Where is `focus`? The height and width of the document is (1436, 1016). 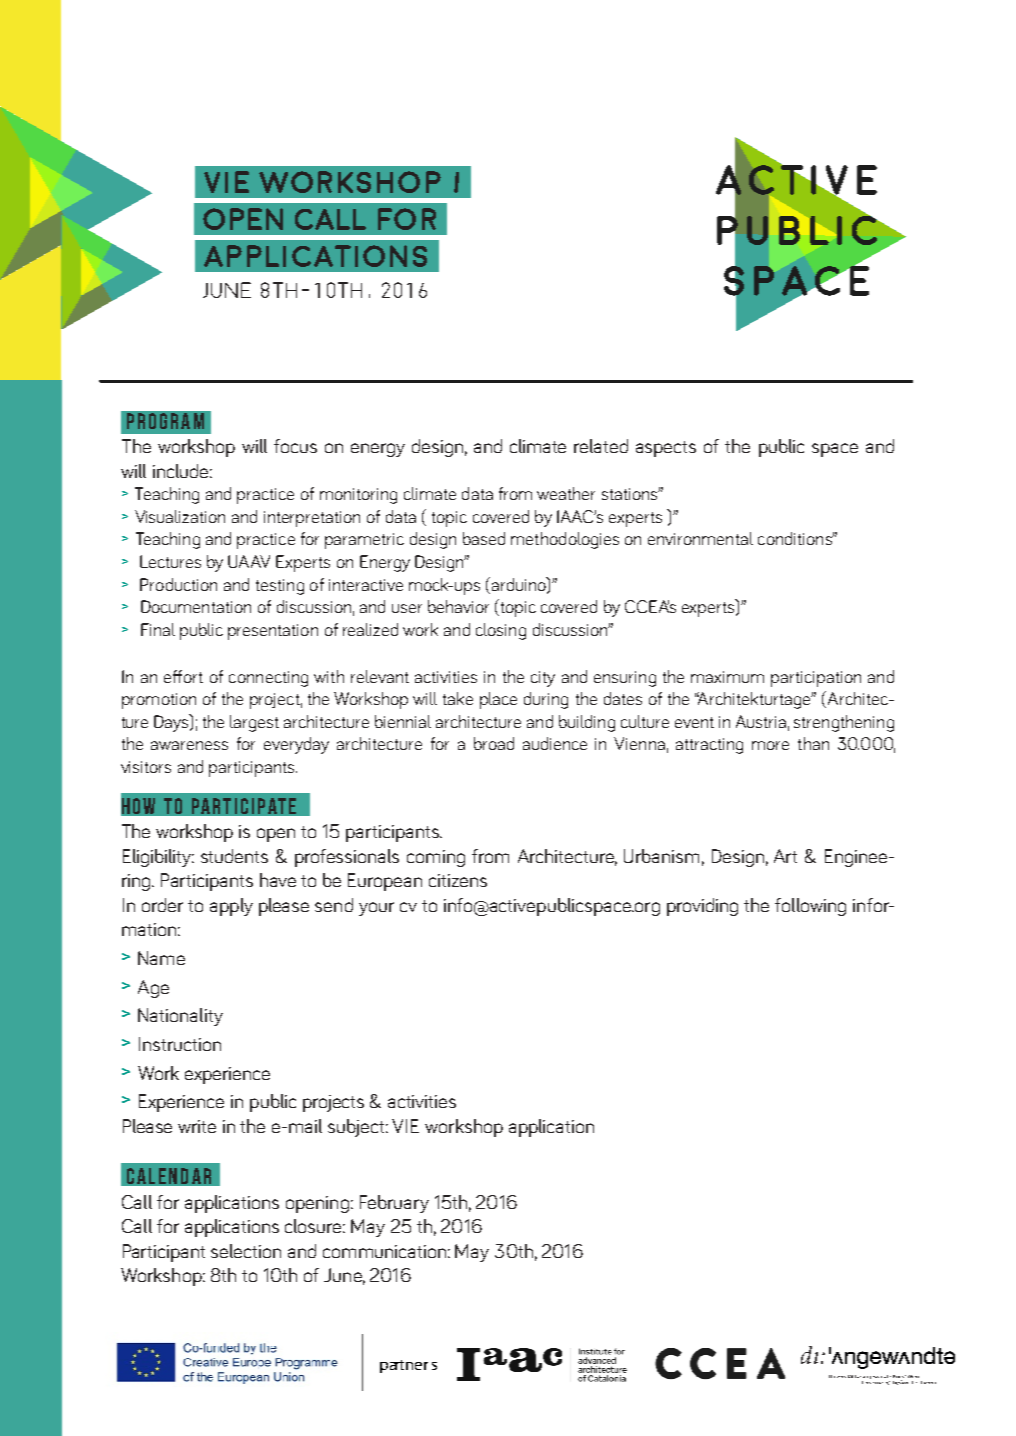
focus is located at coordinates (295, 446).
